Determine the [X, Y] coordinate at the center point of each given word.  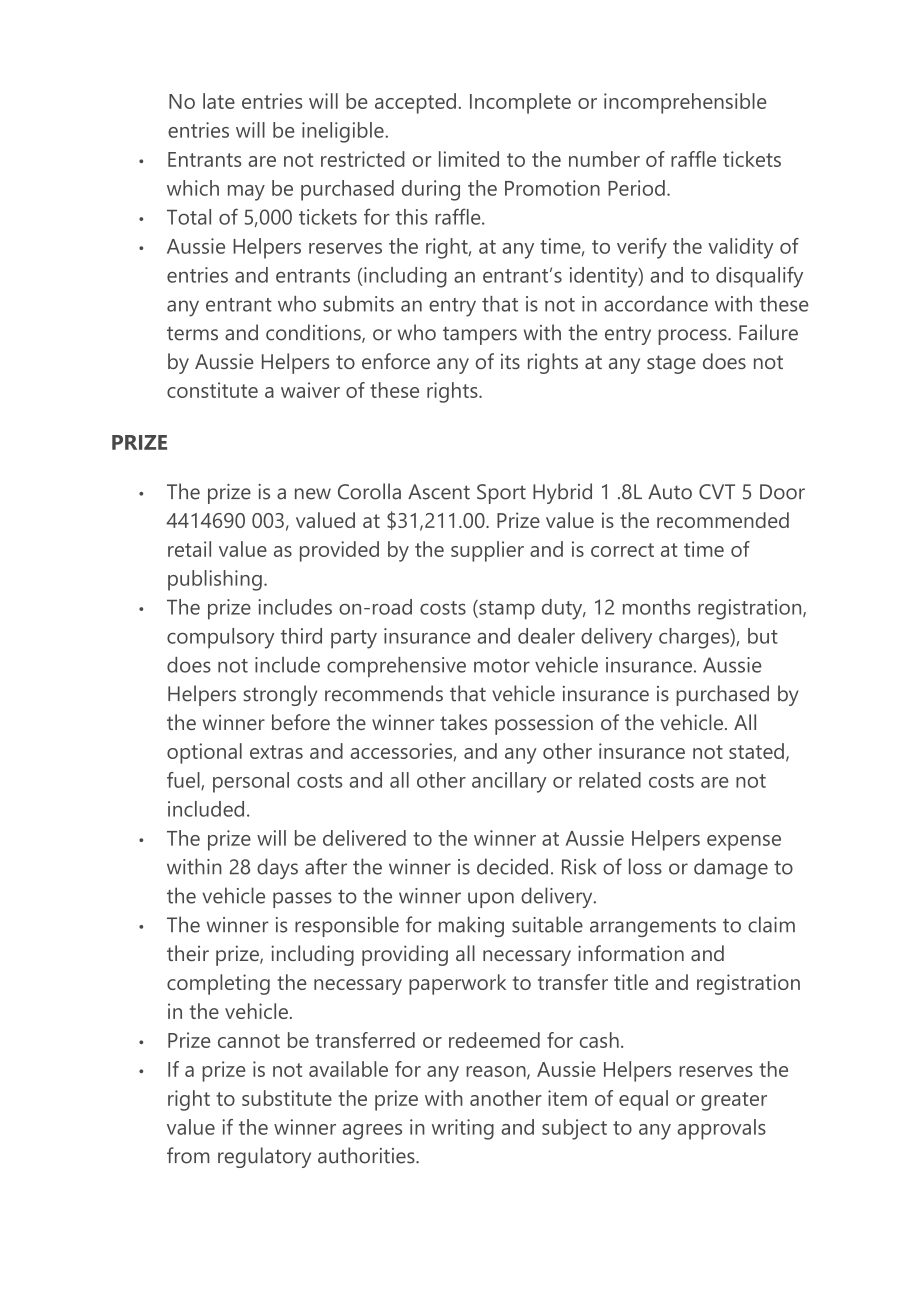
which [193, 188]
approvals [721, 1129]
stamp [506, 610]
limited [469, 159]
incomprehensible [685, 103]
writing [463, 1129]
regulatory [264, 1157]
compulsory [220, 638]
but [763, 636]
